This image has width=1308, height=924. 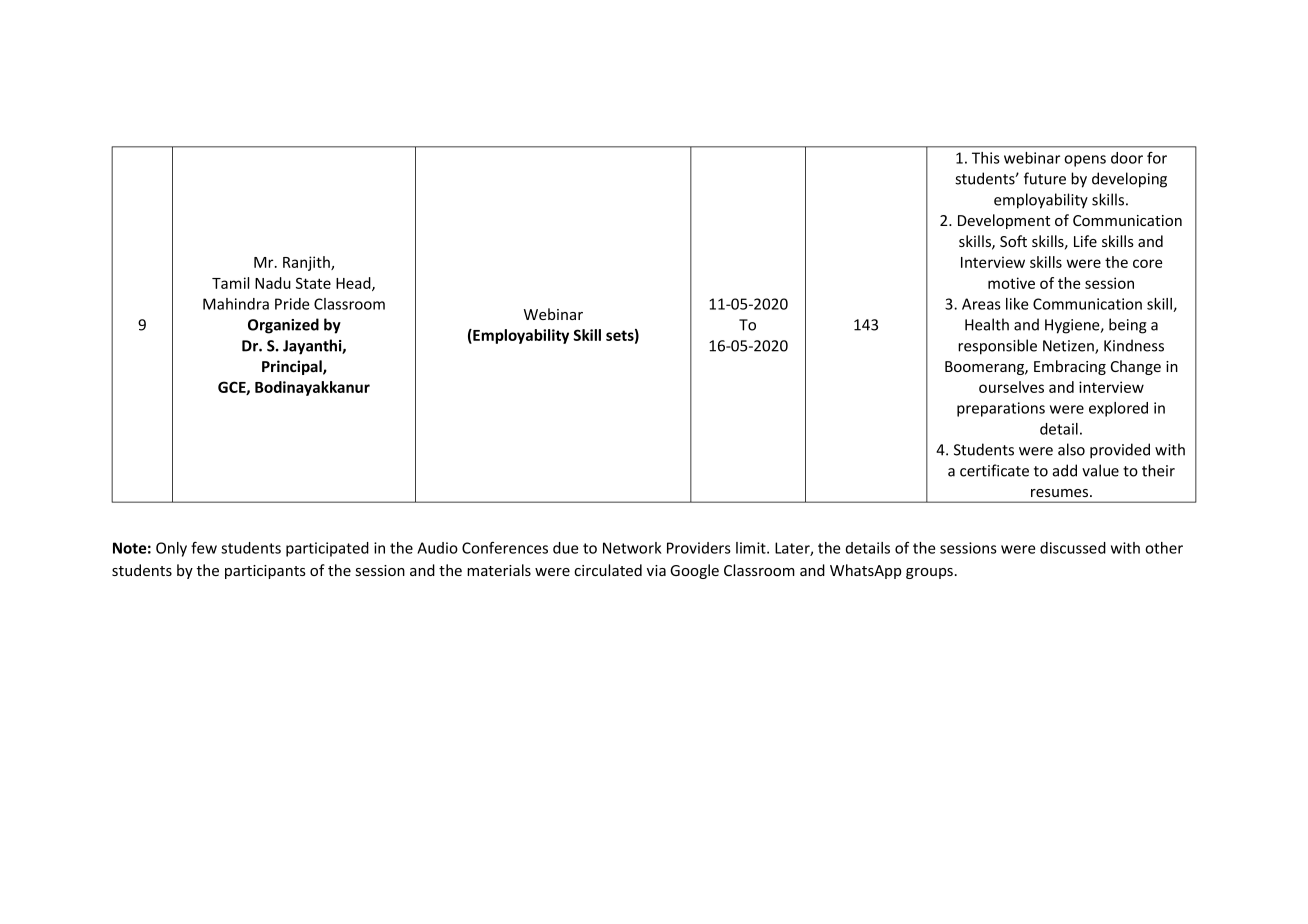 What do you see at coordinates (1065, 470) in the image?
I see `add` at bounding box center [1065, 470].
